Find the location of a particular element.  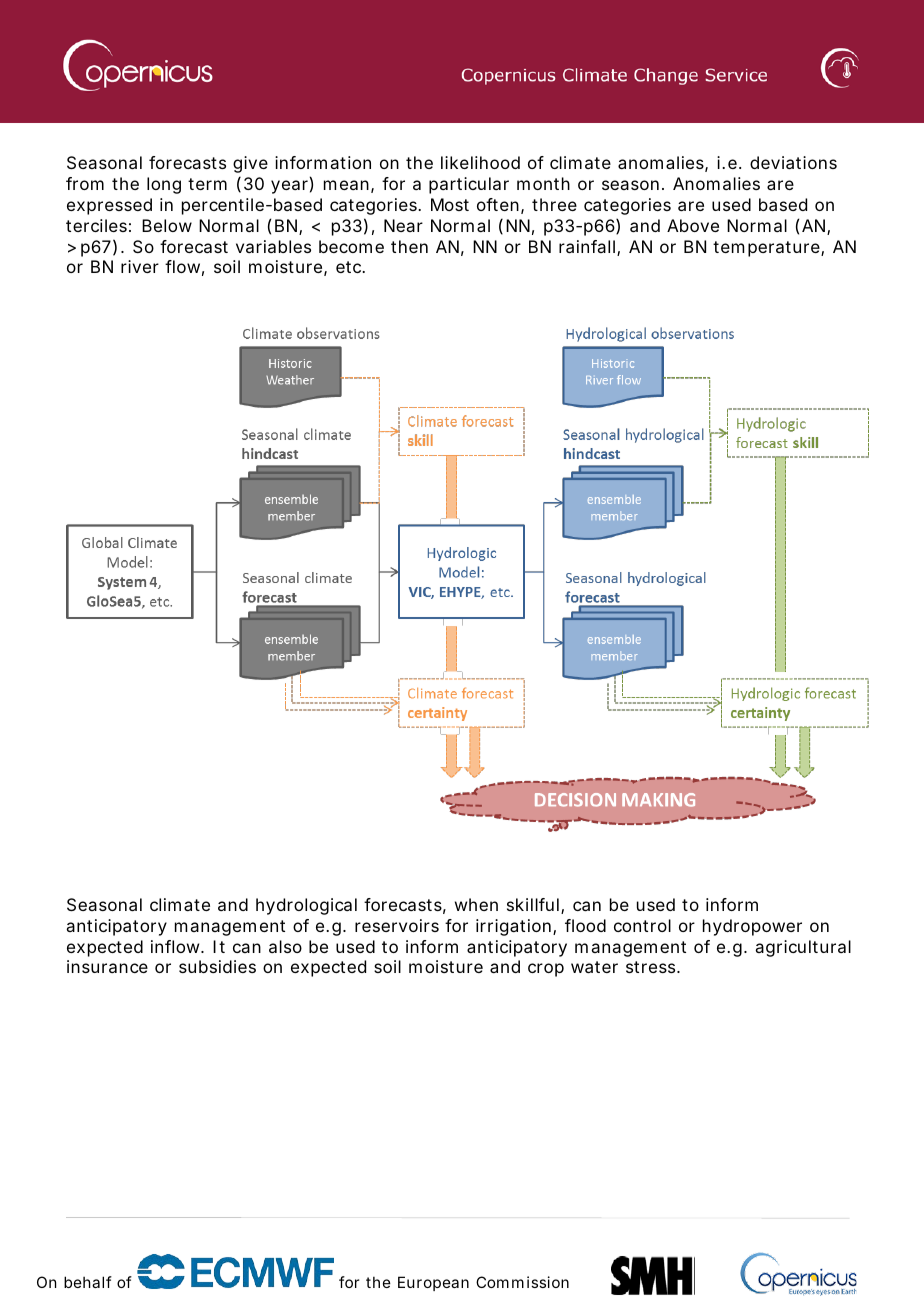

etc is located at coordinates (350, 267).
